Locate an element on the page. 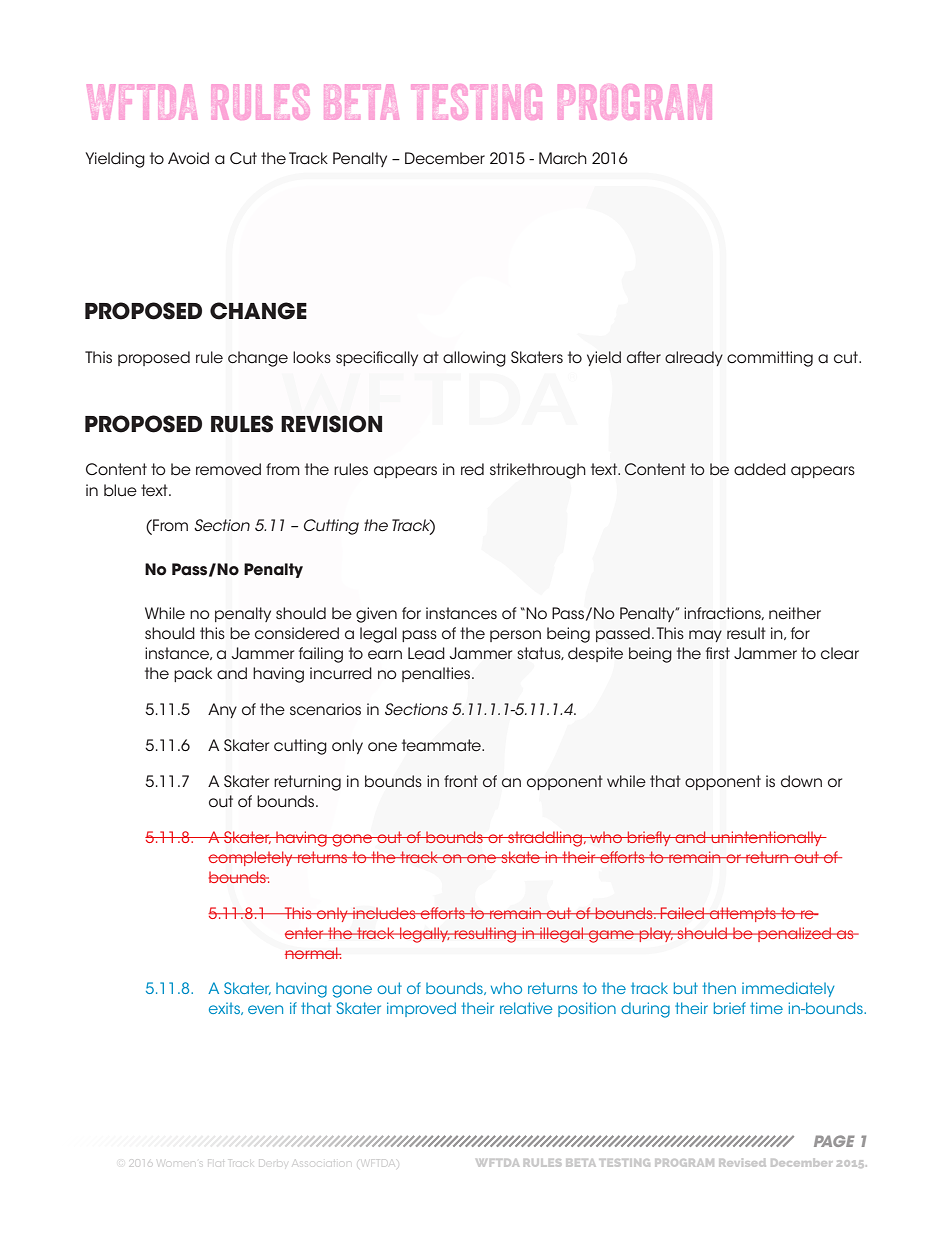 The width and height of the image is (952, 1233). added is located at coordinates (760, 469).
